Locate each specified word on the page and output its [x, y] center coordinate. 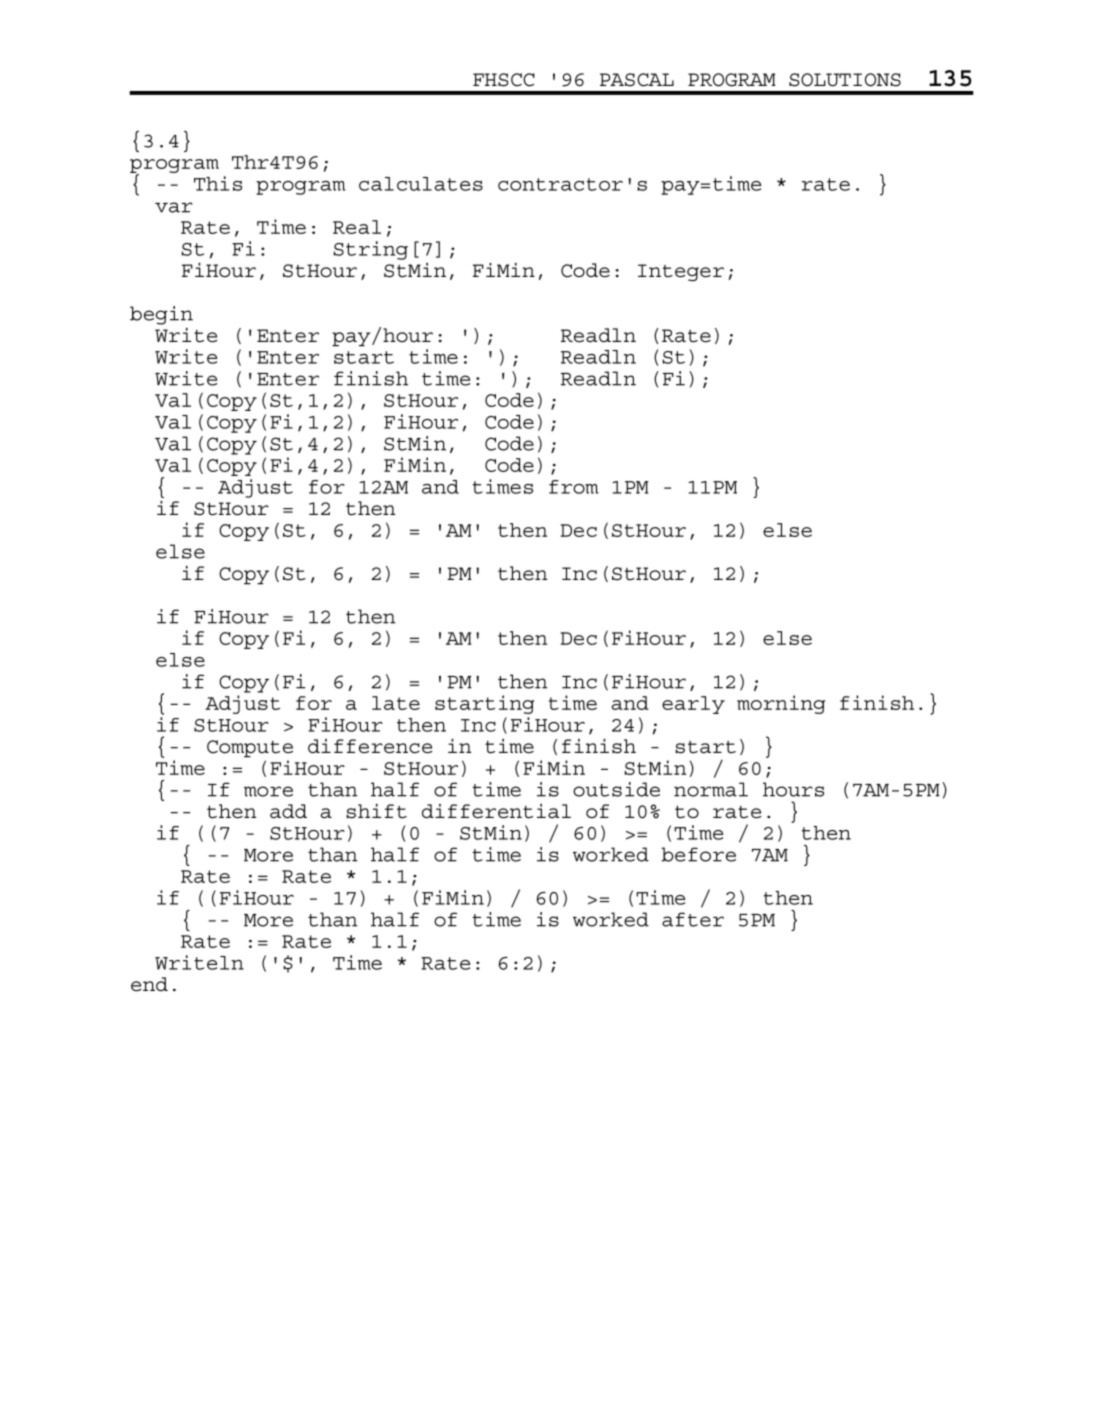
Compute [250, 749]
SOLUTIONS [845, 80]
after [693, 919]
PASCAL [637, 80]
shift [376, 811]
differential [496, 811]
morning [781, 704]
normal [711, 789]
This [218, 183]
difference [370, 746]
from [573, 487]
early [693, 705]
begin [161, 315]
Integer [681, 272]
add [288, 811]
